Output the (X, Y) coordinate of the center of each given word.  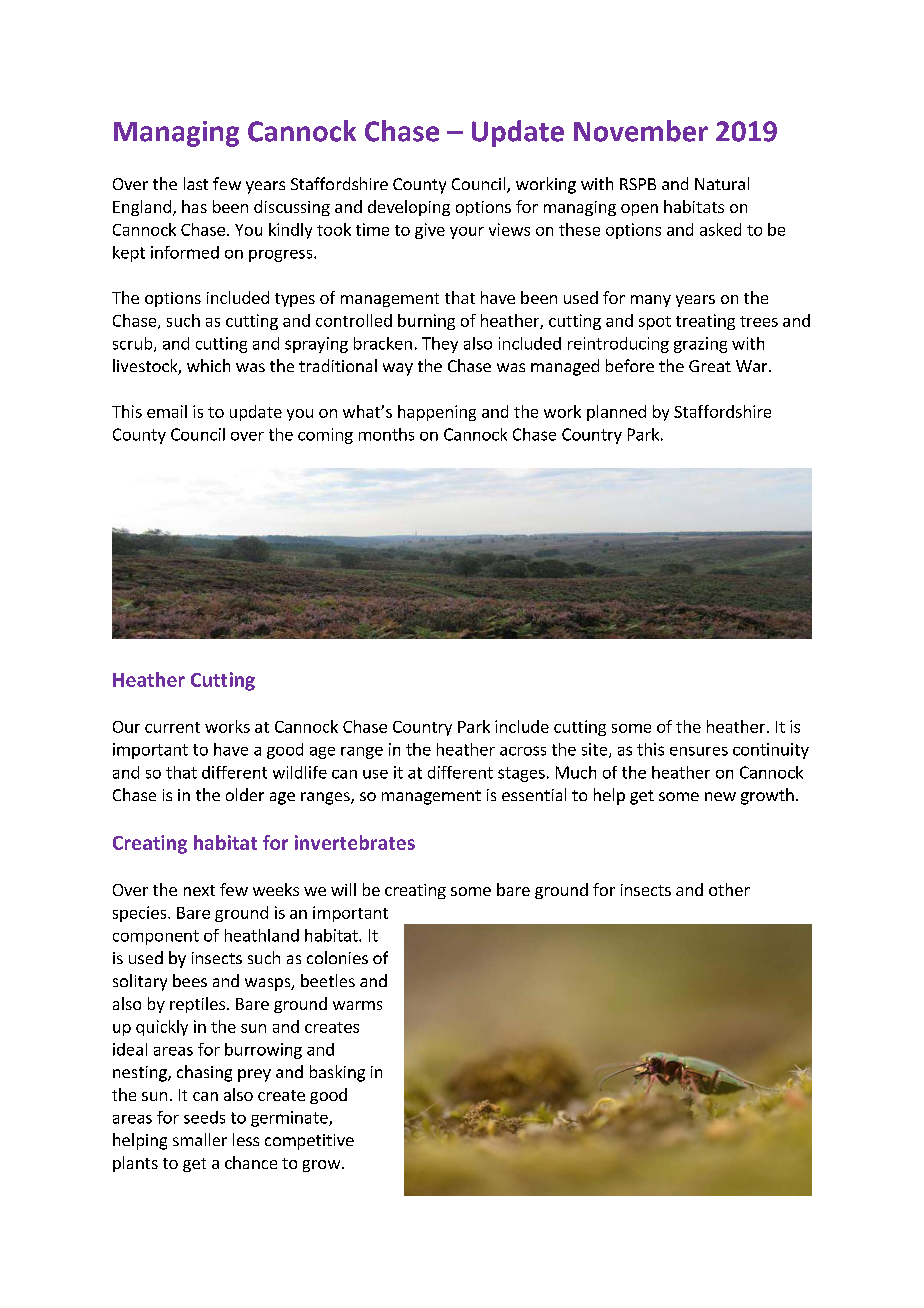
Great (710, 366)
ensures (699, 751)
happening (437, 413)
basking (337, 1073)
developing (409, 208)
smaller (200, 1139)
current (172, 727)
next (199, 890)
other (729, 889)
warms (357, 1005)
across (523, 751)
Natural (722, 183)
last (196, 183)
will (343, 889)
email (167, 411)
